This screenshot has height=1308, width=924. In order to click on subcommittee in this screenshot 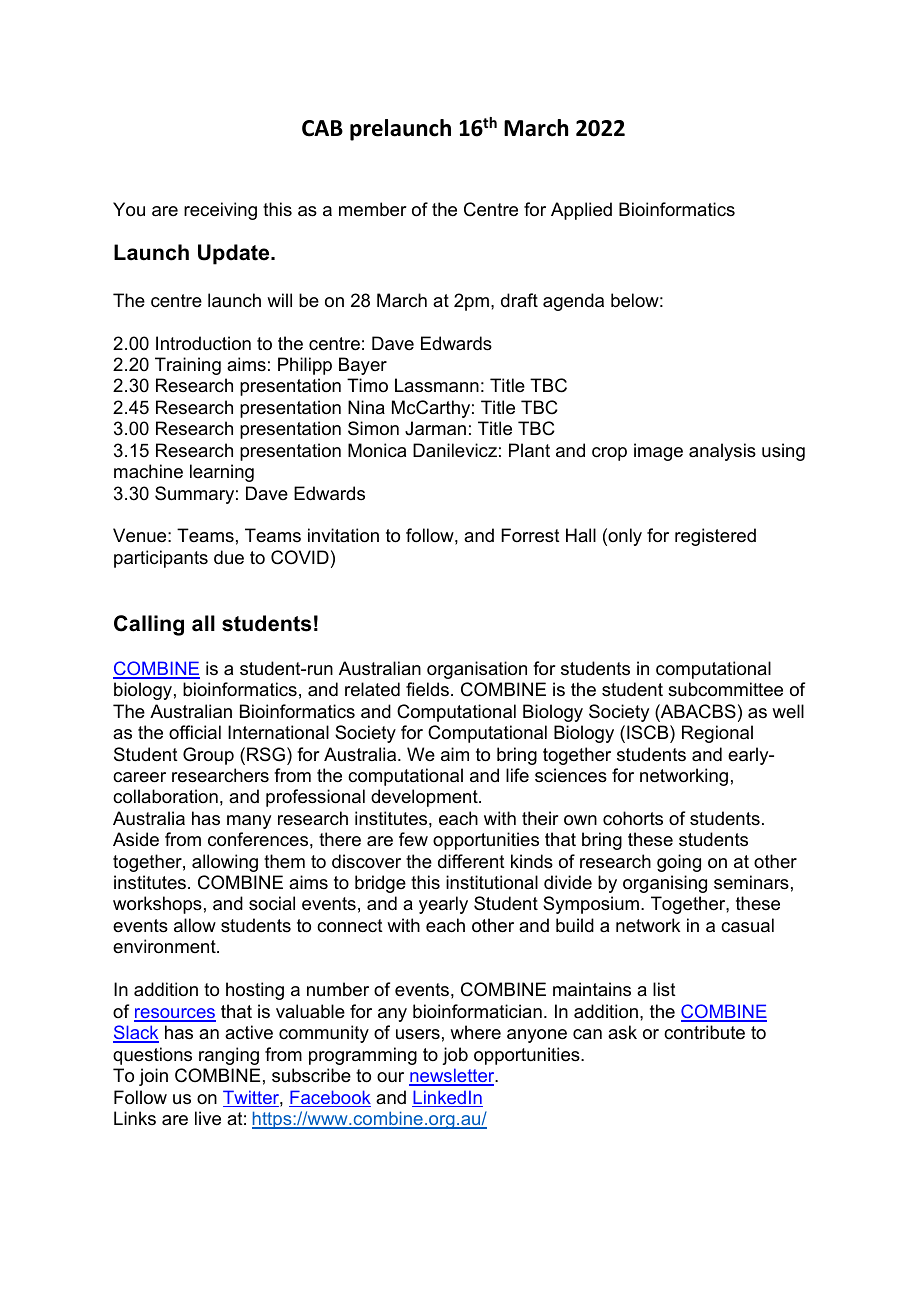, I will do `click(725, 689)`.
